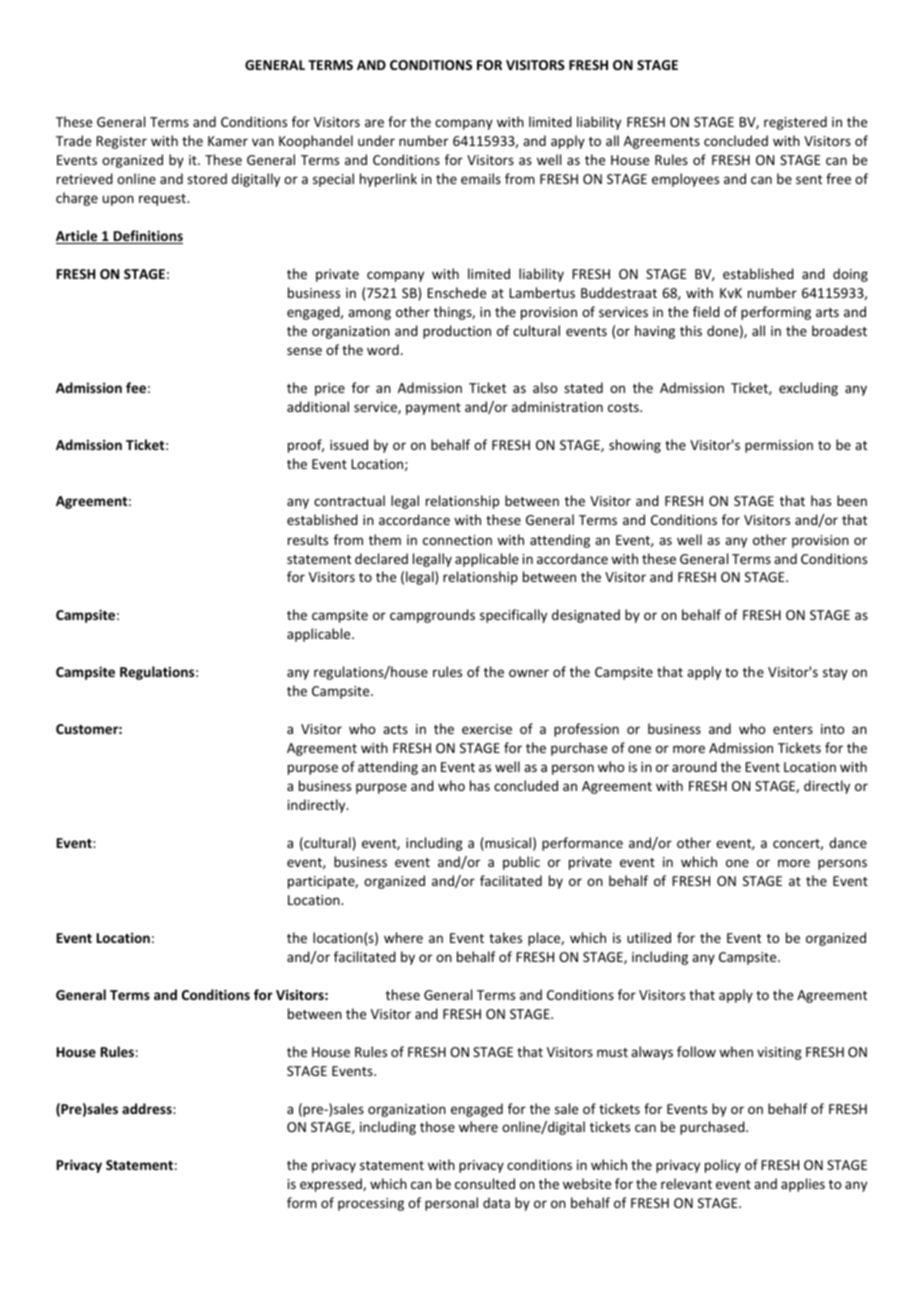 This screenshot has height=1308, width=924. Describe the element at coordinates (308, 539) in the screenshot. I see `results` at that location.
